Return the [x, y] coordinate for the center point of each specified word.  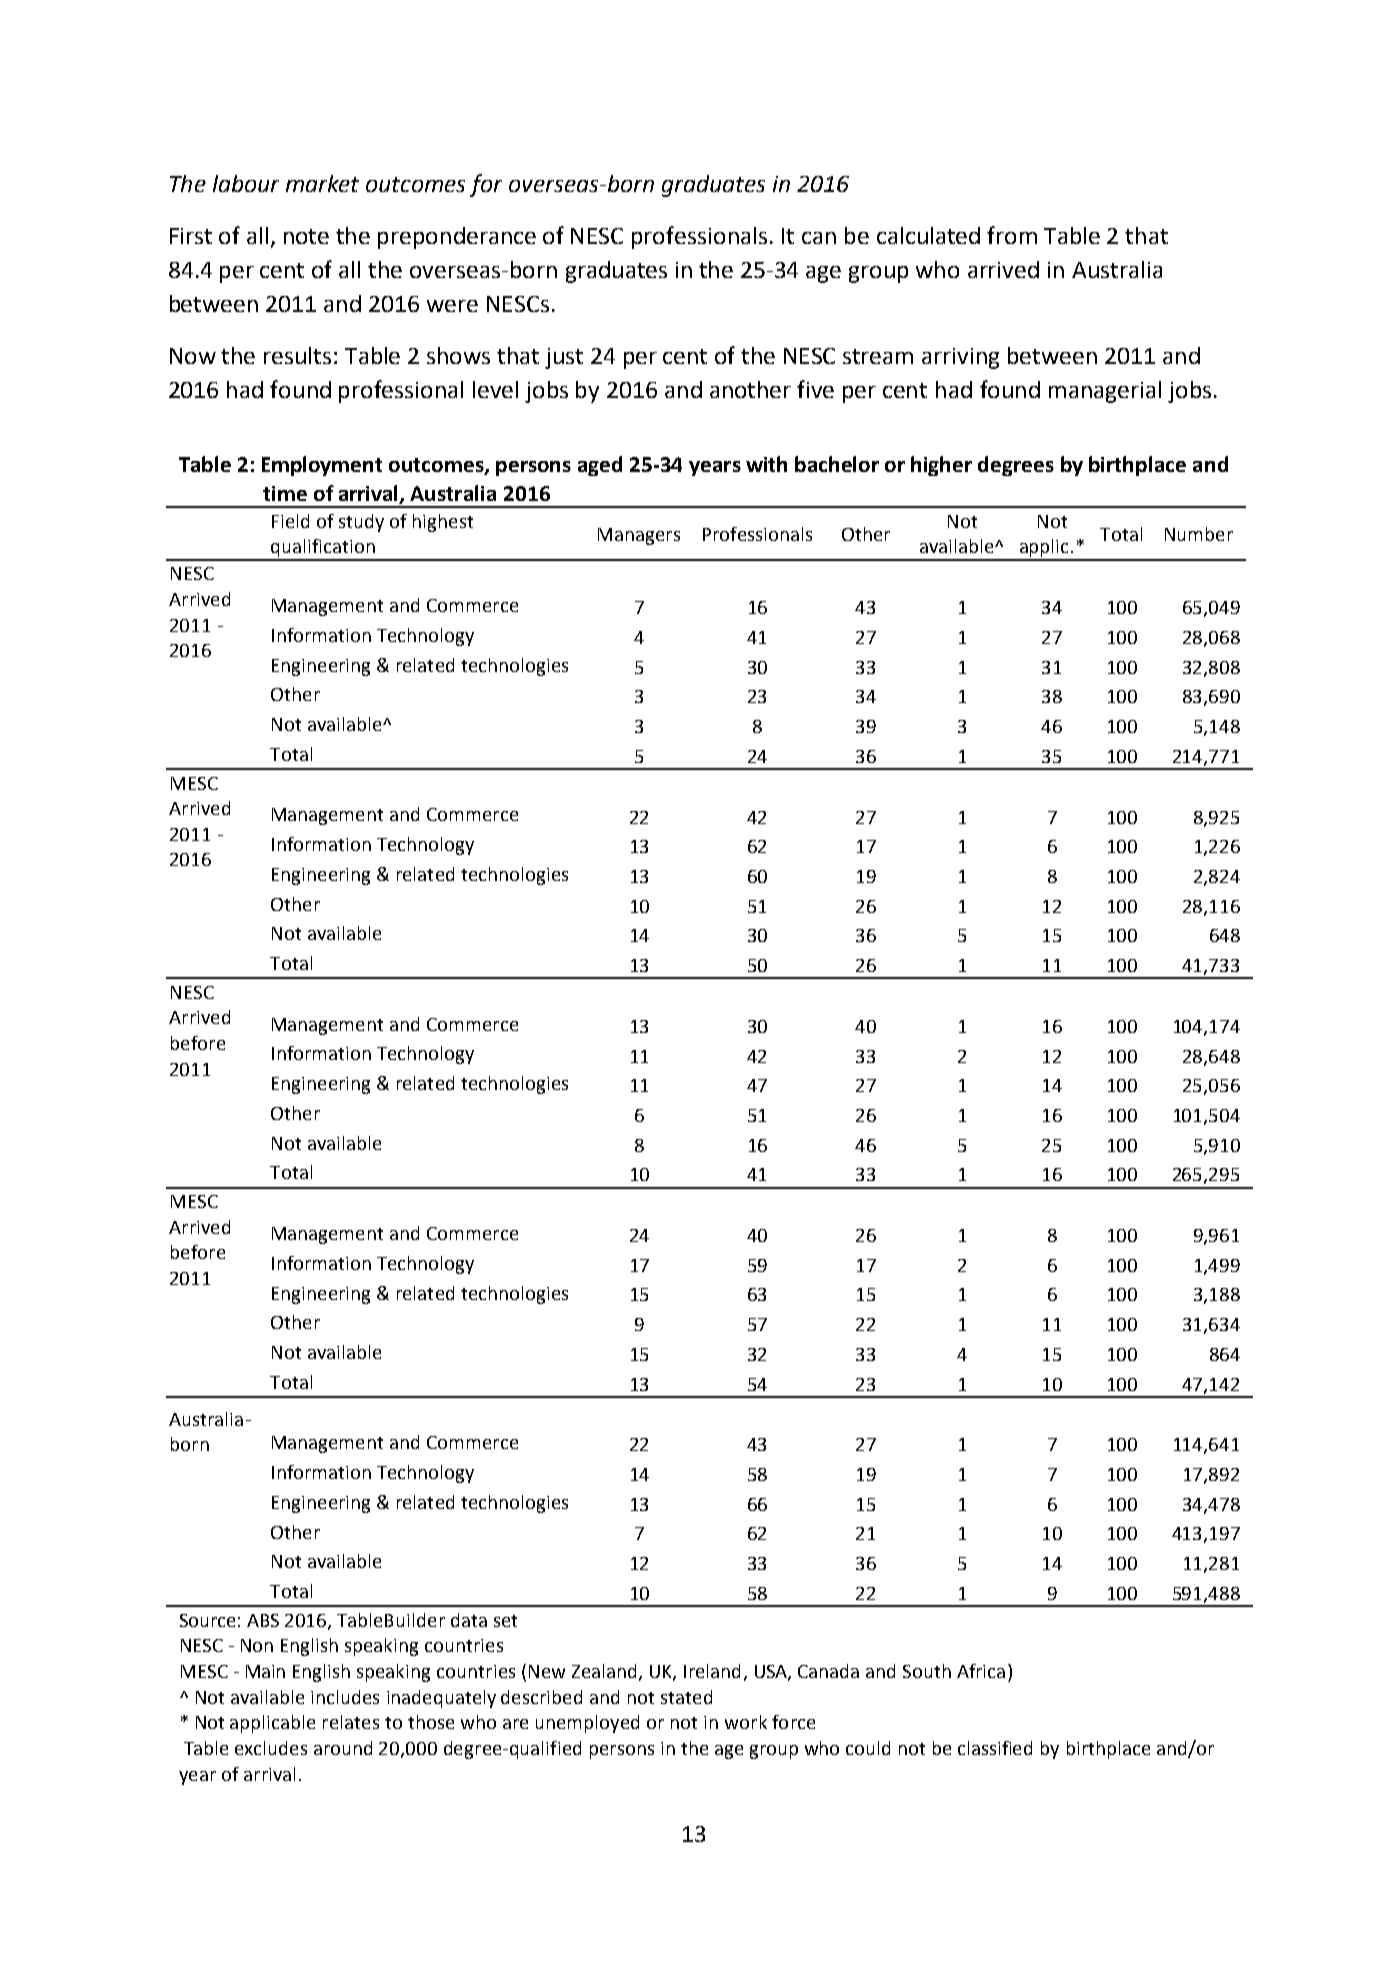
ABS [263, 1620]
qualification [323, 549]
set [505, 1621]
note [306, 236]
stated [686, 1697]
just [564, 358]
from [1012, 235]
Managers [639, 536]
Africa [981, 1671]
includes [345, 1697]
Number [1199, 534]
